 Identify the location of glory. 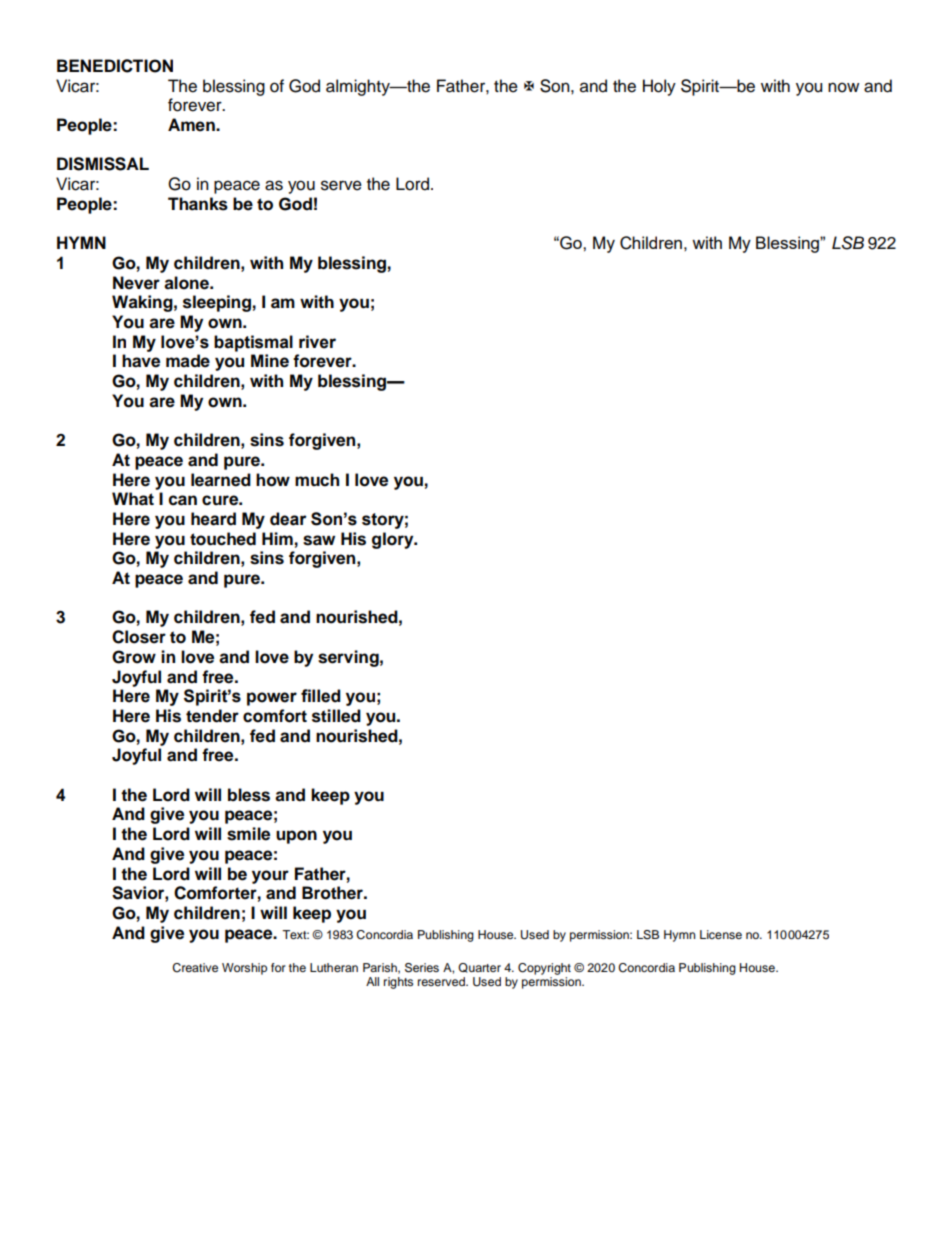
(394, 540).
